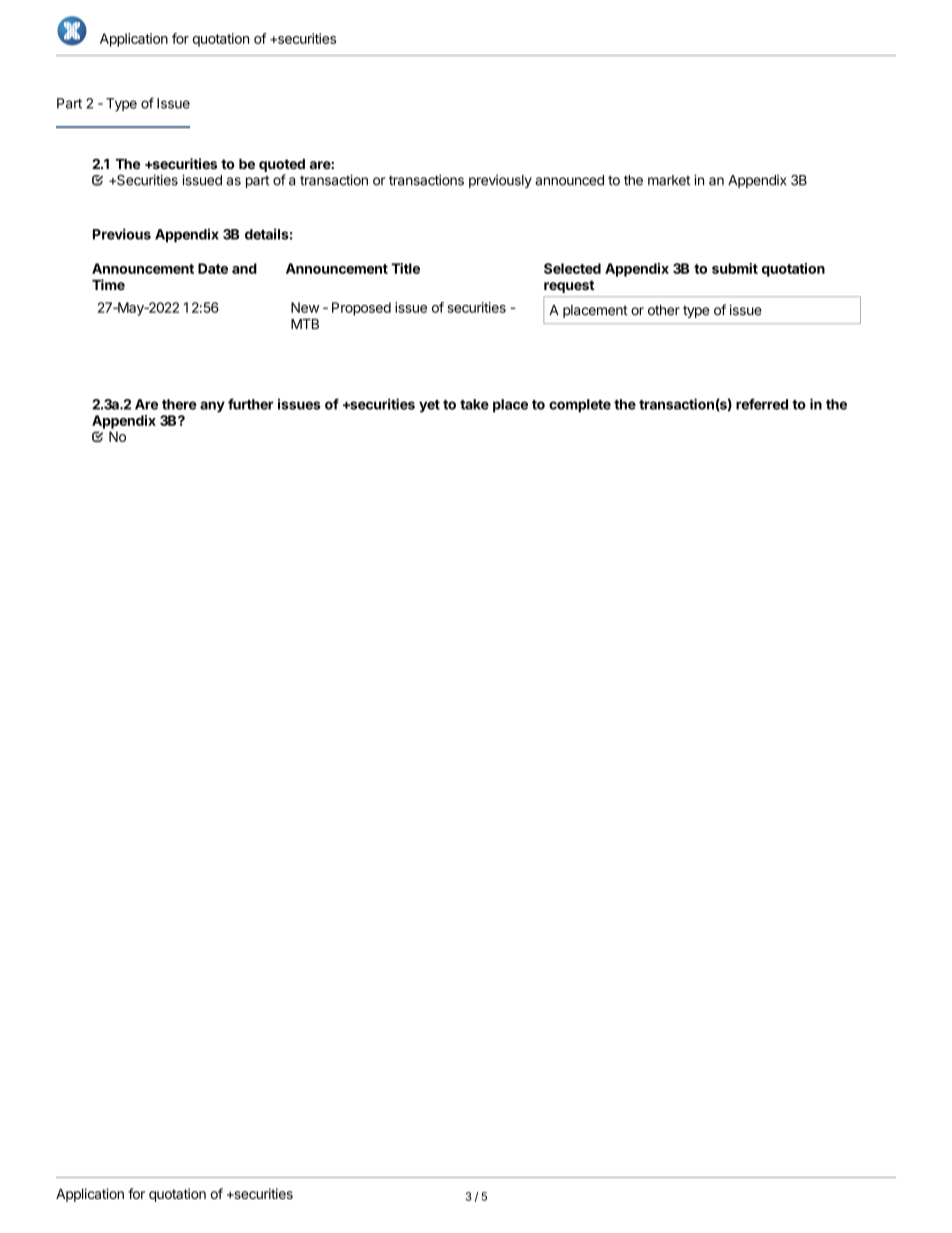 This page has width=952, height=1233. What do you see at coordinates (108, 284) in the page?
I see `Time` at bounding box center [108, 284].
